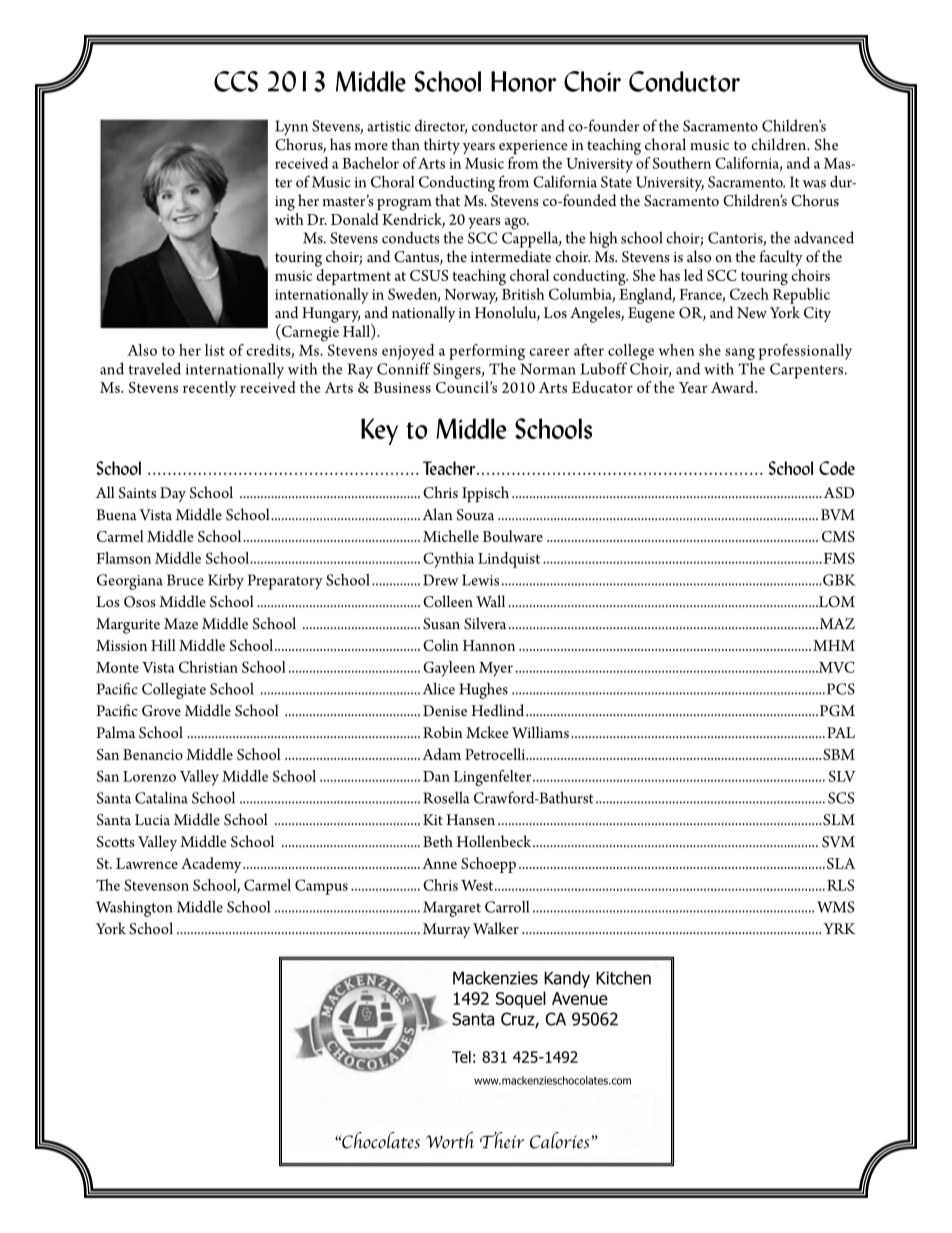 The width and height of the page is (952, 1233). What do you see at coordinates (682, 163) in the page?
I see `Southern` at bounding box center [682, 163].
